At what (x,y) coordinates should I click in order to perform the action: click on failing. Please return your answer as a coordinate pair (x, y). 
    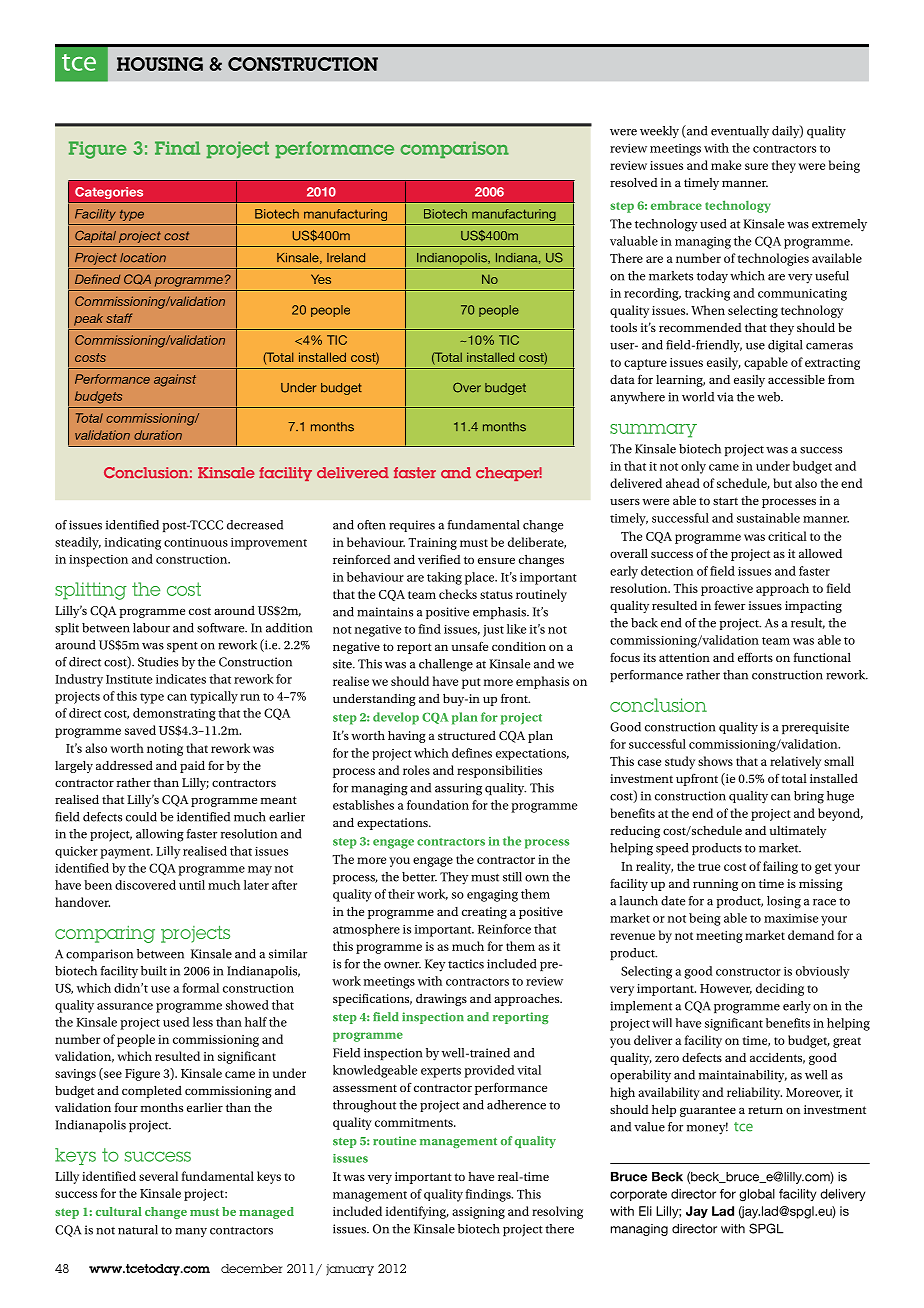
    Looking at the image, I should click on (780, 867).
